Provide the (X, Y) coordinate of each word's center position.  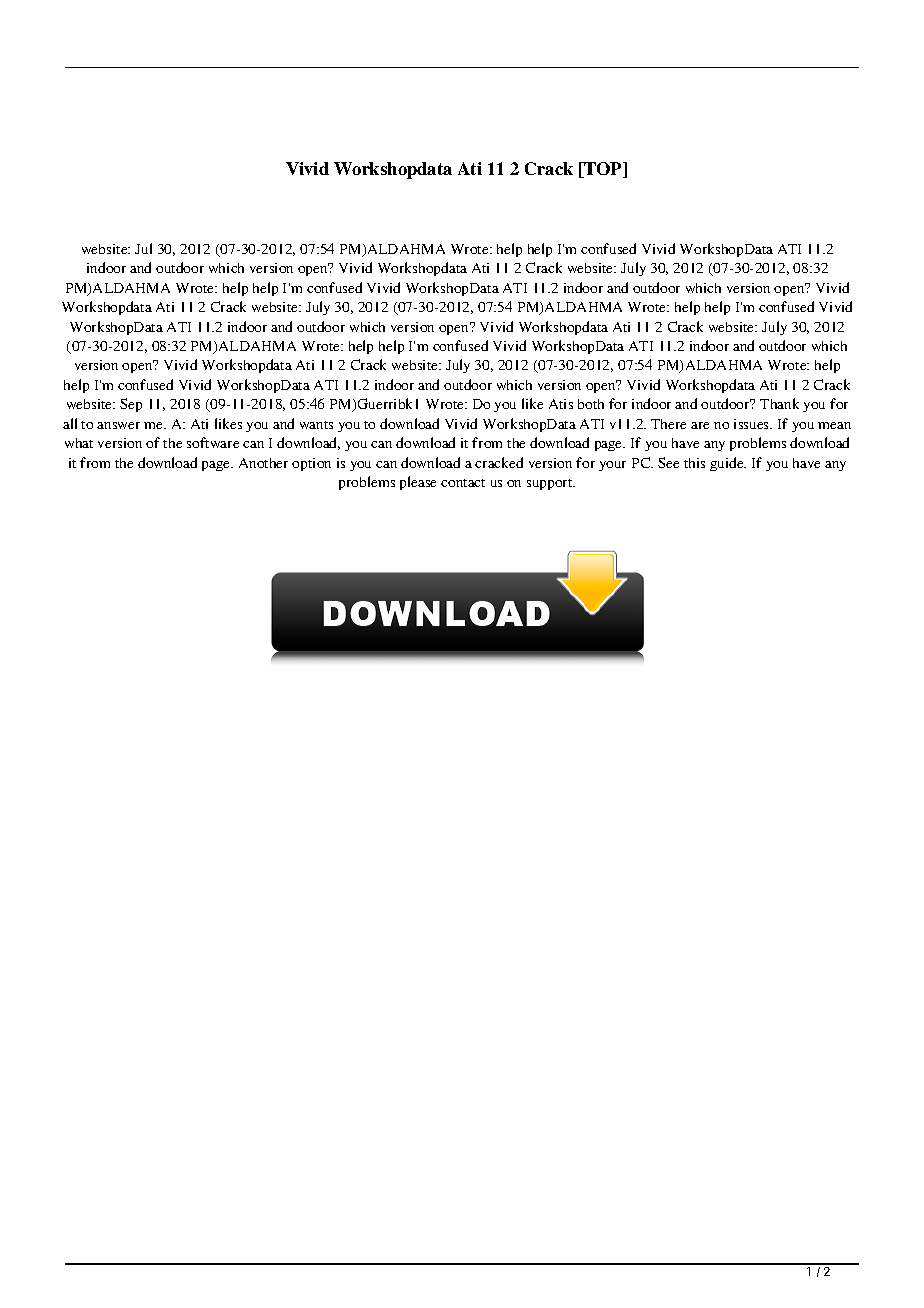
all (70, 423)
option (311, 464)
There (668, 424)
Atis (561, 404)
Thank (779, 403)
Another (263, 463)
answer (118, 425)
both (591, 404)
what (79, 443)
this (694, 463)
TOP (603, 170)
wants (316, 425)
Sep (131, 405)
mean (834, 425)
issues (753, 424)
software (213, 442)
